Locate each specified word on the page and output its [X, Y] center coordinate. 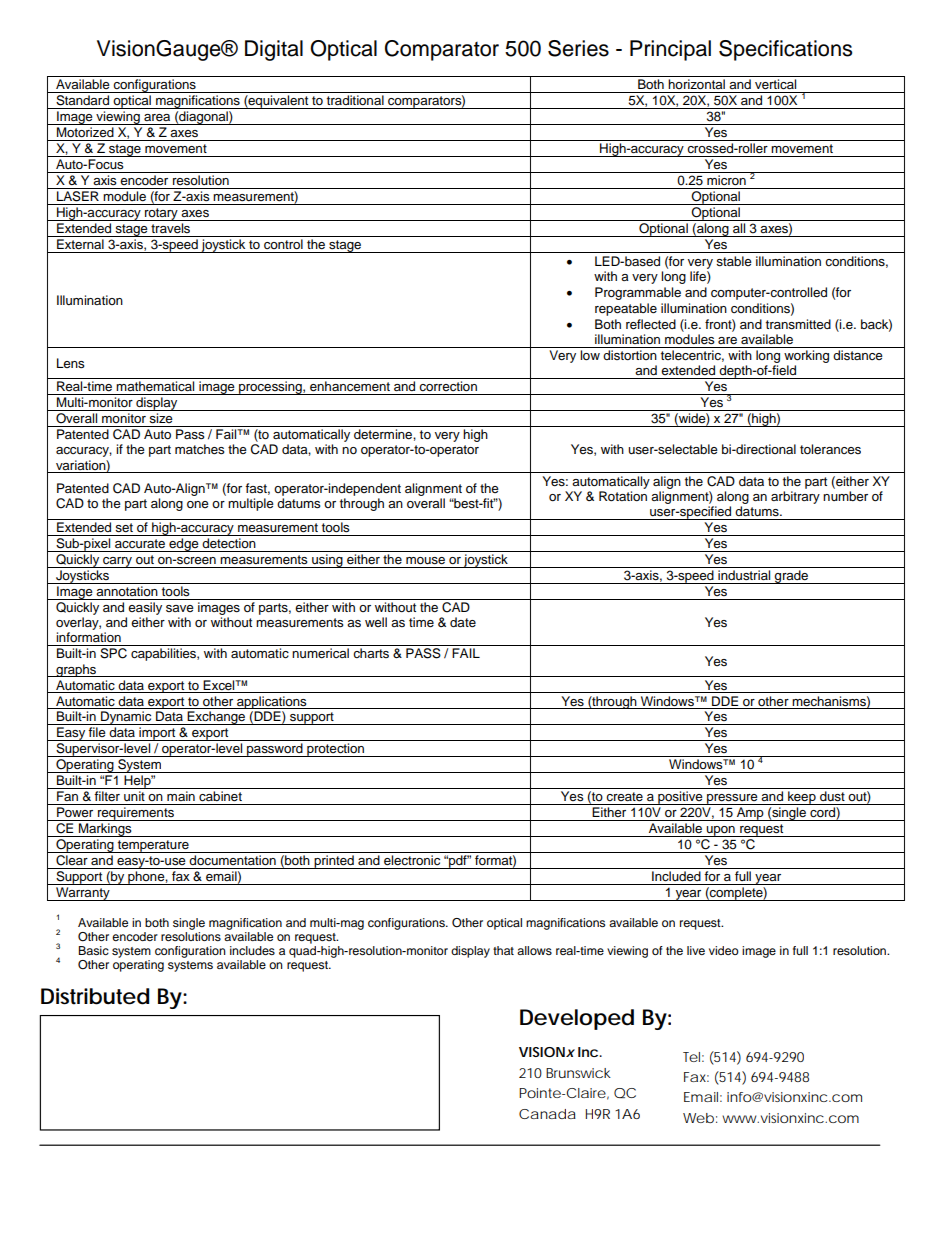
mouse [425, 561]
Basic [93, 950]
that [503, 950]
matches [200, 449]
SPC [113, 653]
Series [578, 48]
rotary [161, 214]
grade [791, 577]
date [463, 622]
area [157, 117]
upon [721, 831]
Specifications [785, 50]
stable [734, 261]
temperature [153, 846]
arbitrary [795, 497]
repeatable [626, 309]
